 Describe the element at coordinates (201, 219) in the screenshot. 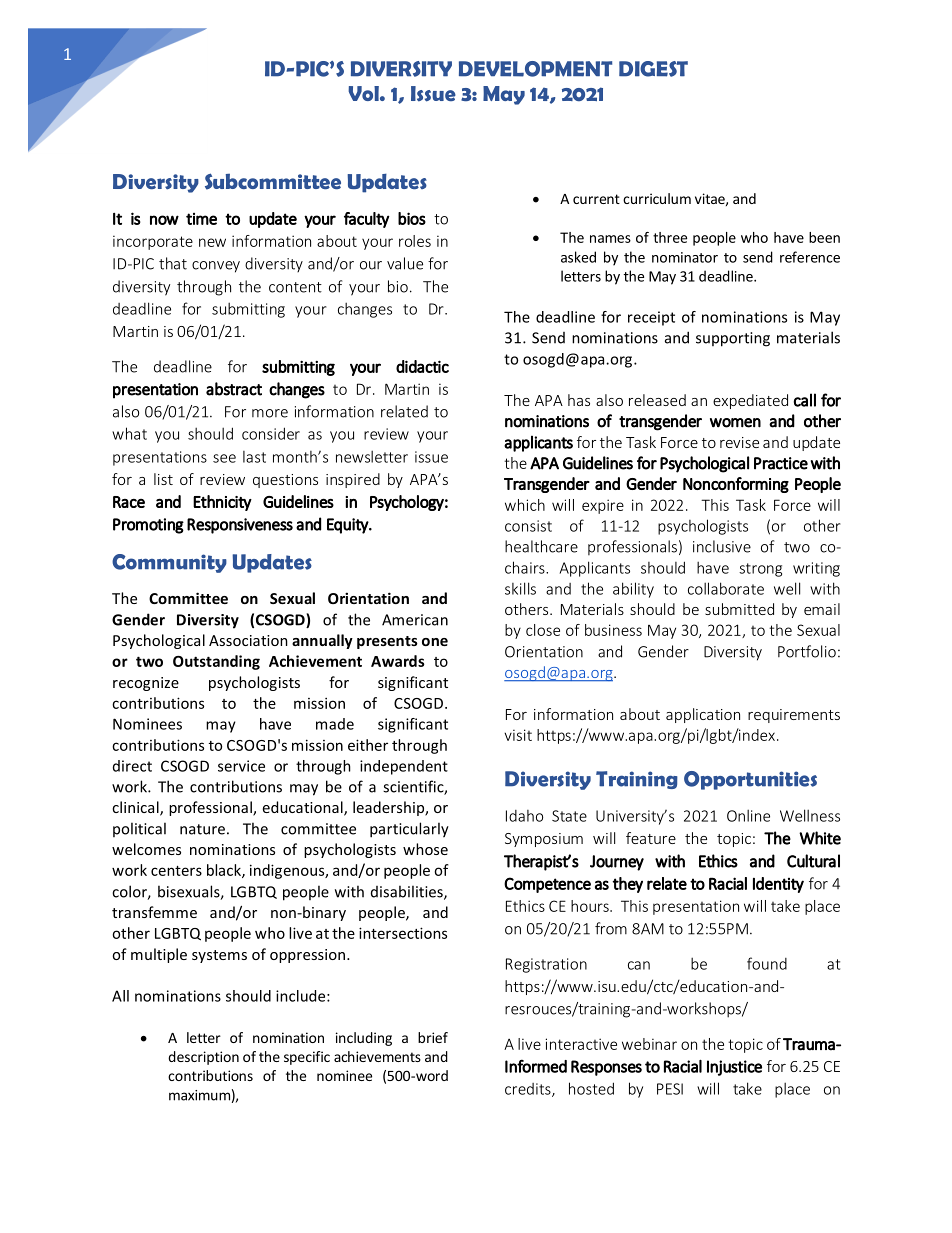

I see `time` at that location.
